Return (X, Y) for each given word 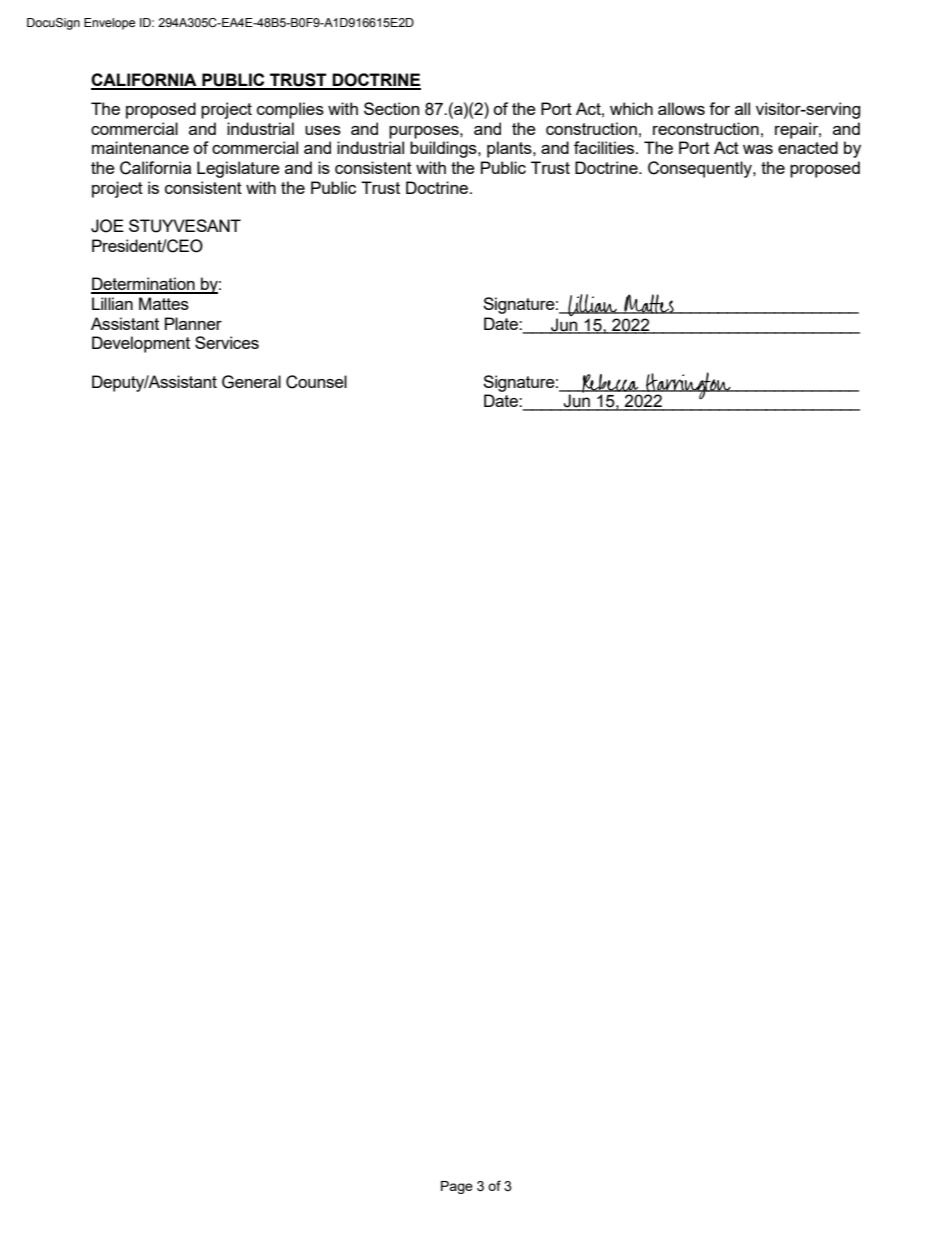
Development (141, 344)
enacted (808, 147)
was (758, 149)
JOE (107, 226)
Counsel (316, 382)
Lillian (112, 303)
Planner (193, 323)
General (251, 382)
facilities (605, 147)
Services (227, 342)
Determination (144, 285)
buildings (444, 149)
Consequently (701, 169)
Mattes (164, 303)
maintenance (140, 147)
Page (457, 1187)
